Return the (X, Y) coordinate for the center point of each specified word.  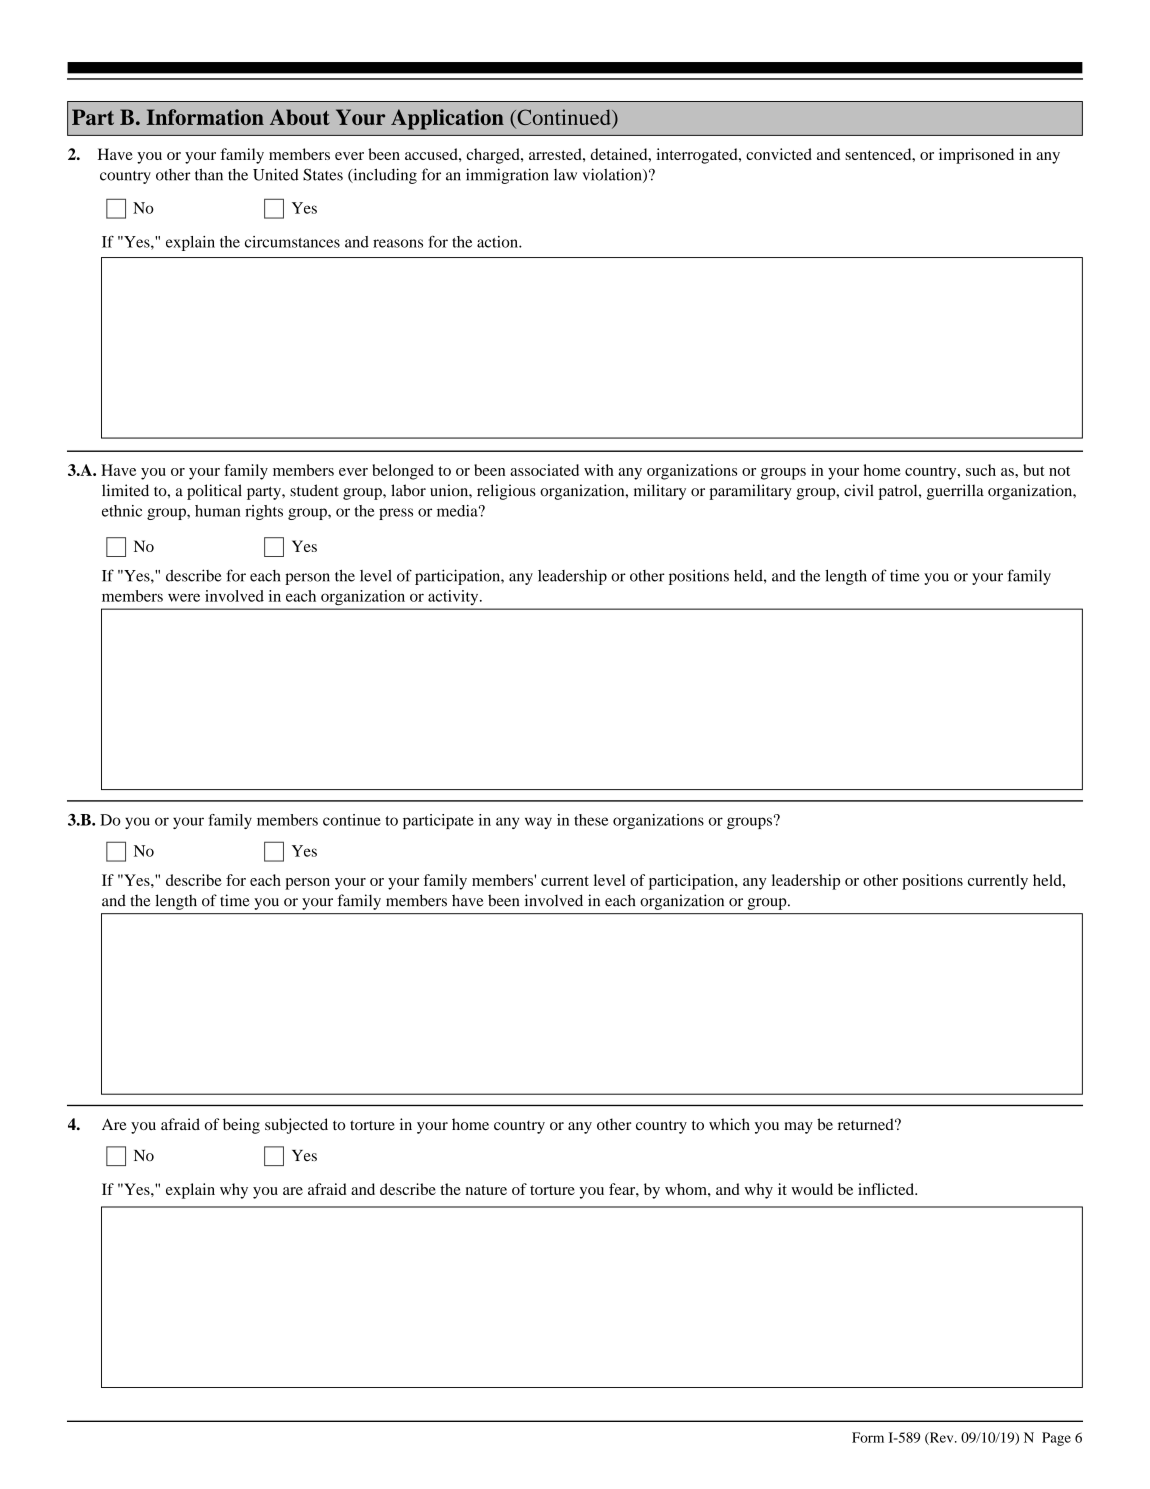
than (209, 175)
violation (613, 175)
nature (486, 1190)
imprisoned (976, 156)
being (241, 1126)
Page (1056, 1439)
